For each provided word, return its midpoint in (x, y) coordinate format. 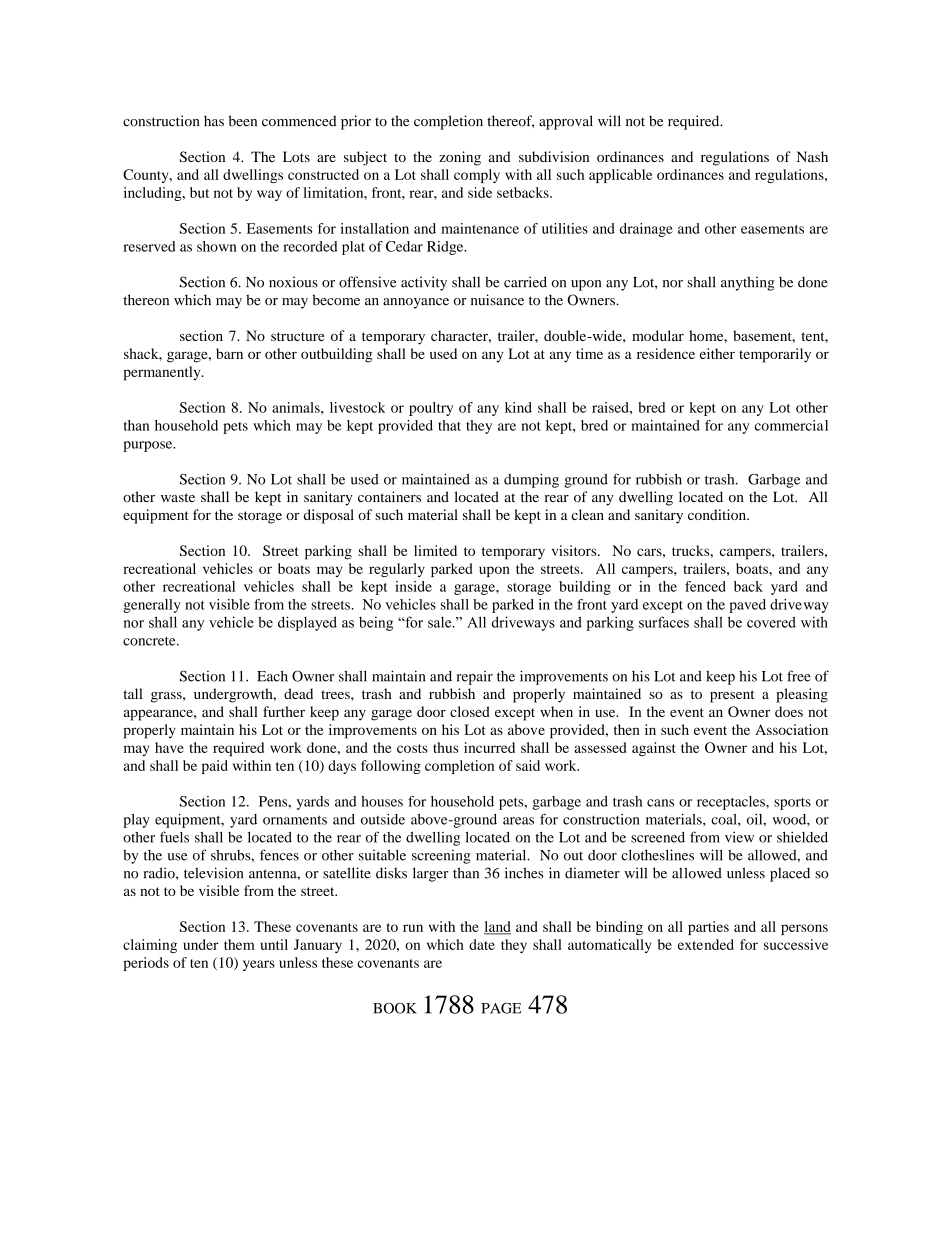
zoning (460, 158)
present (732, 696)
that (449, 425)
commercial (791, 425)
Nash (812, 156)
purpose (149, 446)
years (259, 965)
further (284, 711)
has (214, 121)
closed (470, 711)
